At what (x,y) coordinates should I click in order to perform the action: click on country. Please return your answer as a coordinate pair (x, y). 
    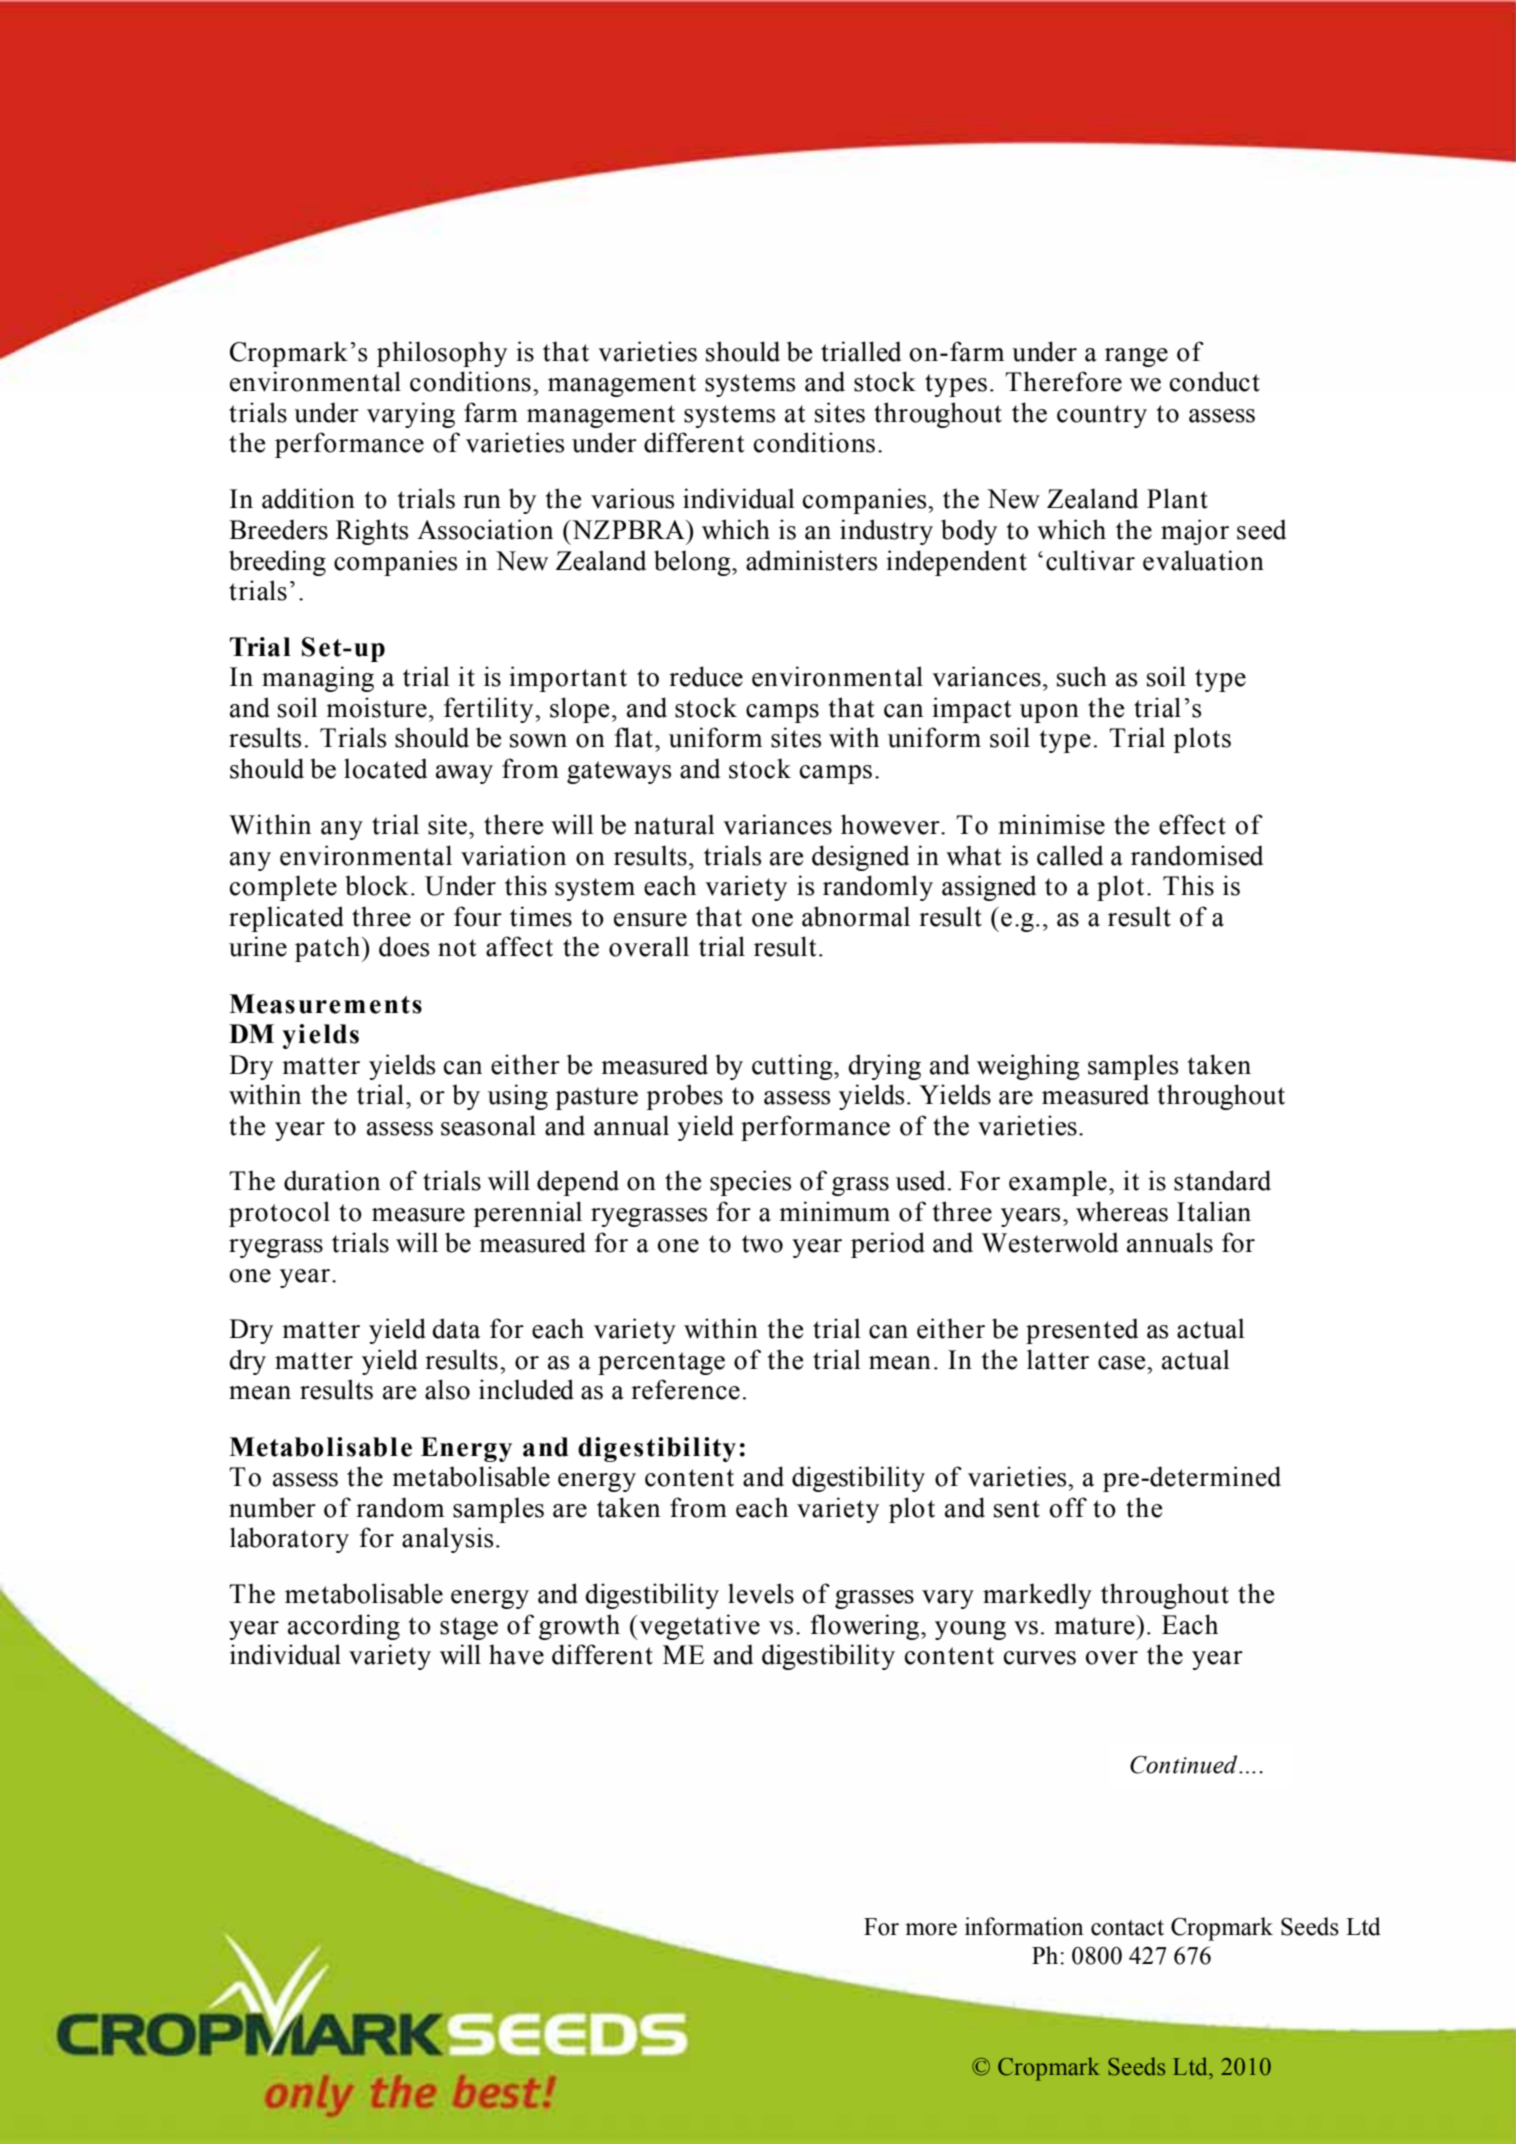
    Looking at the image, I should click on (1102, 416).
